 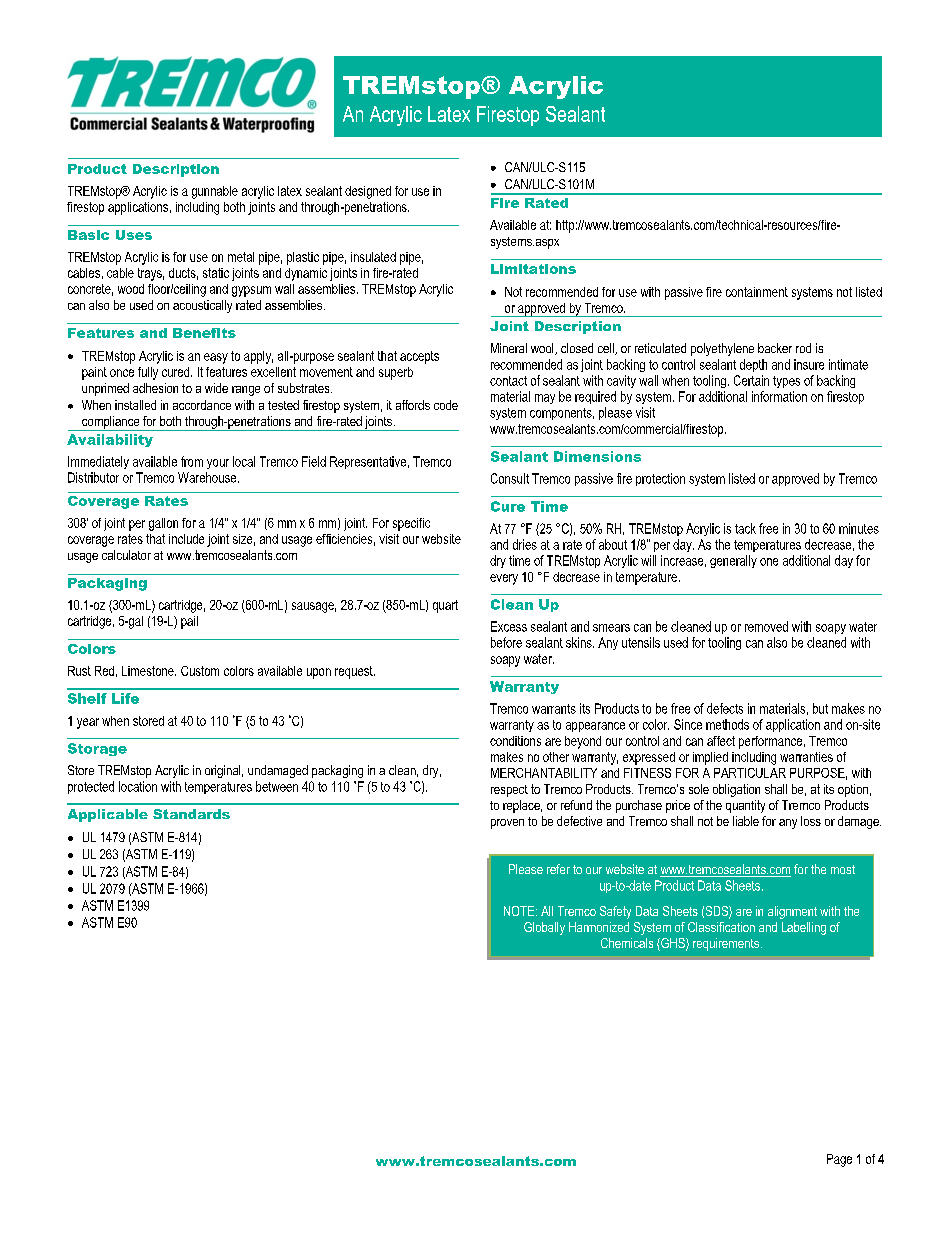 What do you see at coordinates (627, 943) in the screenshot?
I see `Chemicals` at bounding box center [627, 943].
